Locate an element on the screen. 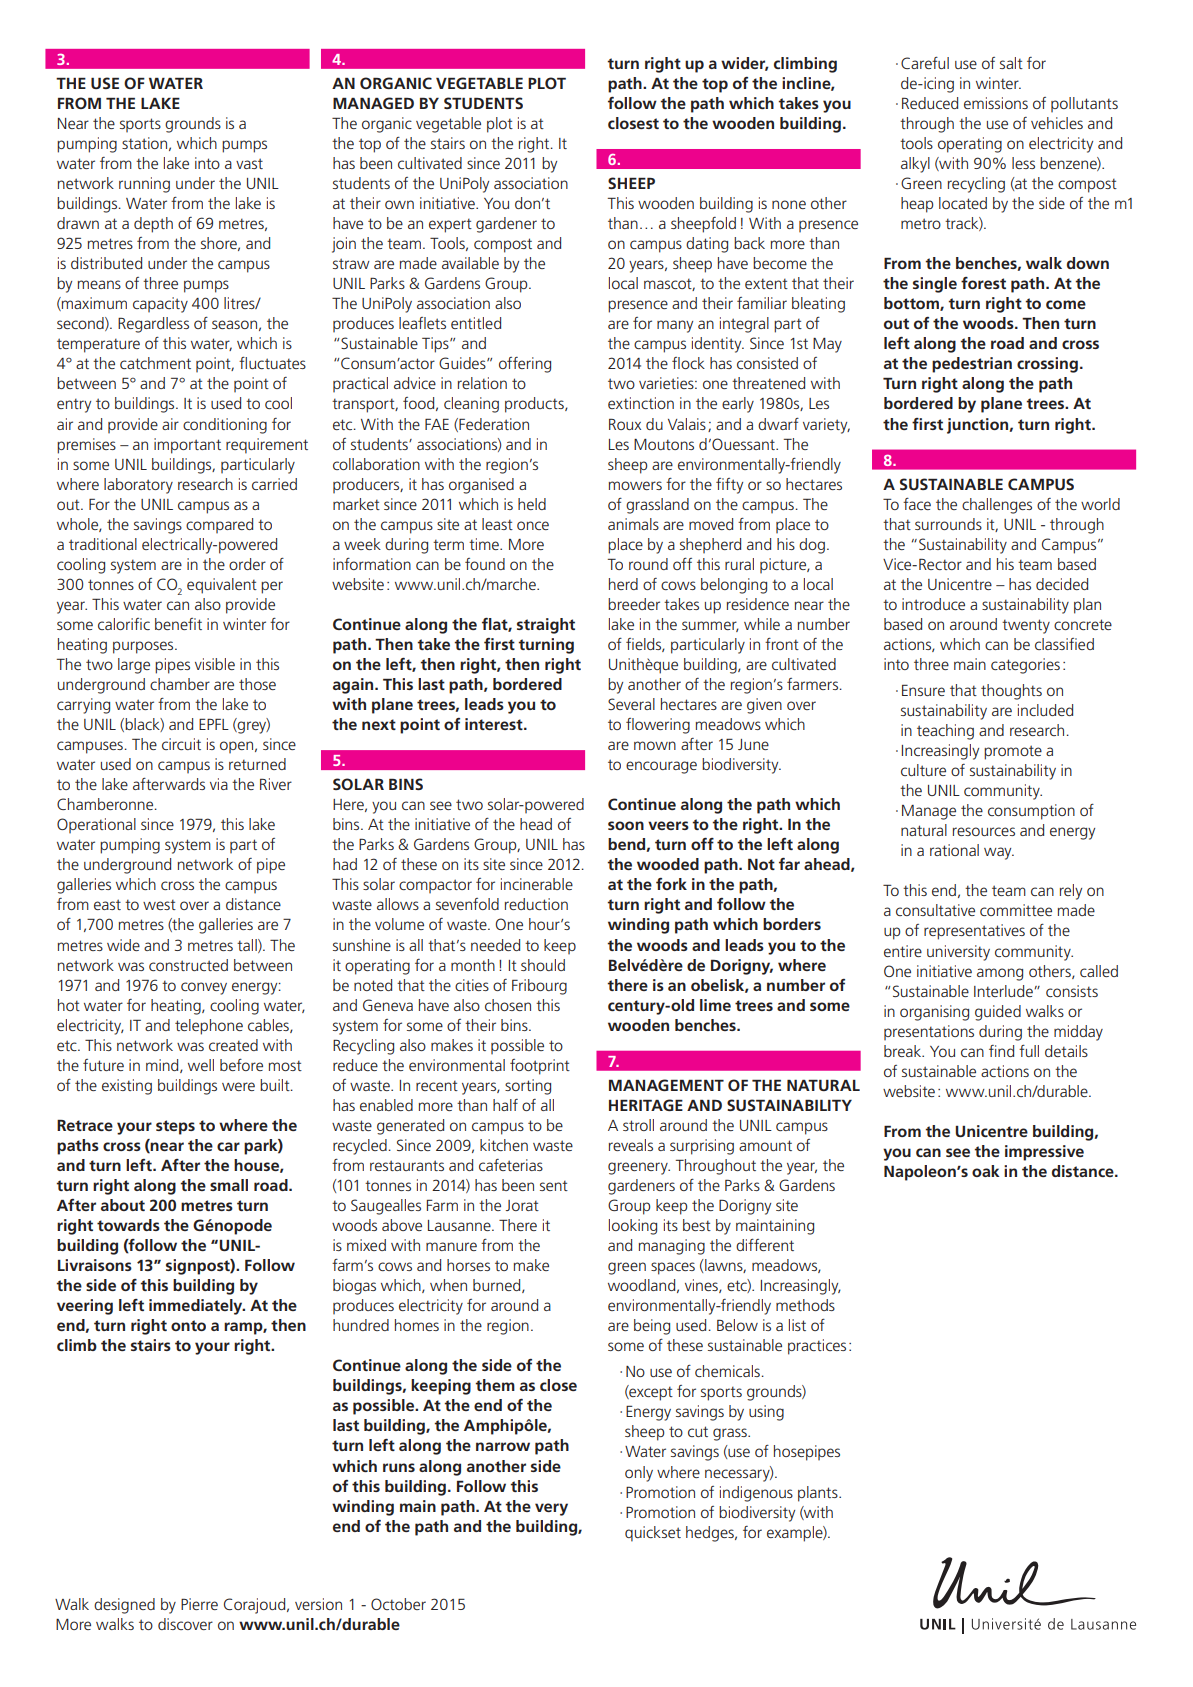  indigenous is located at coordinates (756, 1494).
